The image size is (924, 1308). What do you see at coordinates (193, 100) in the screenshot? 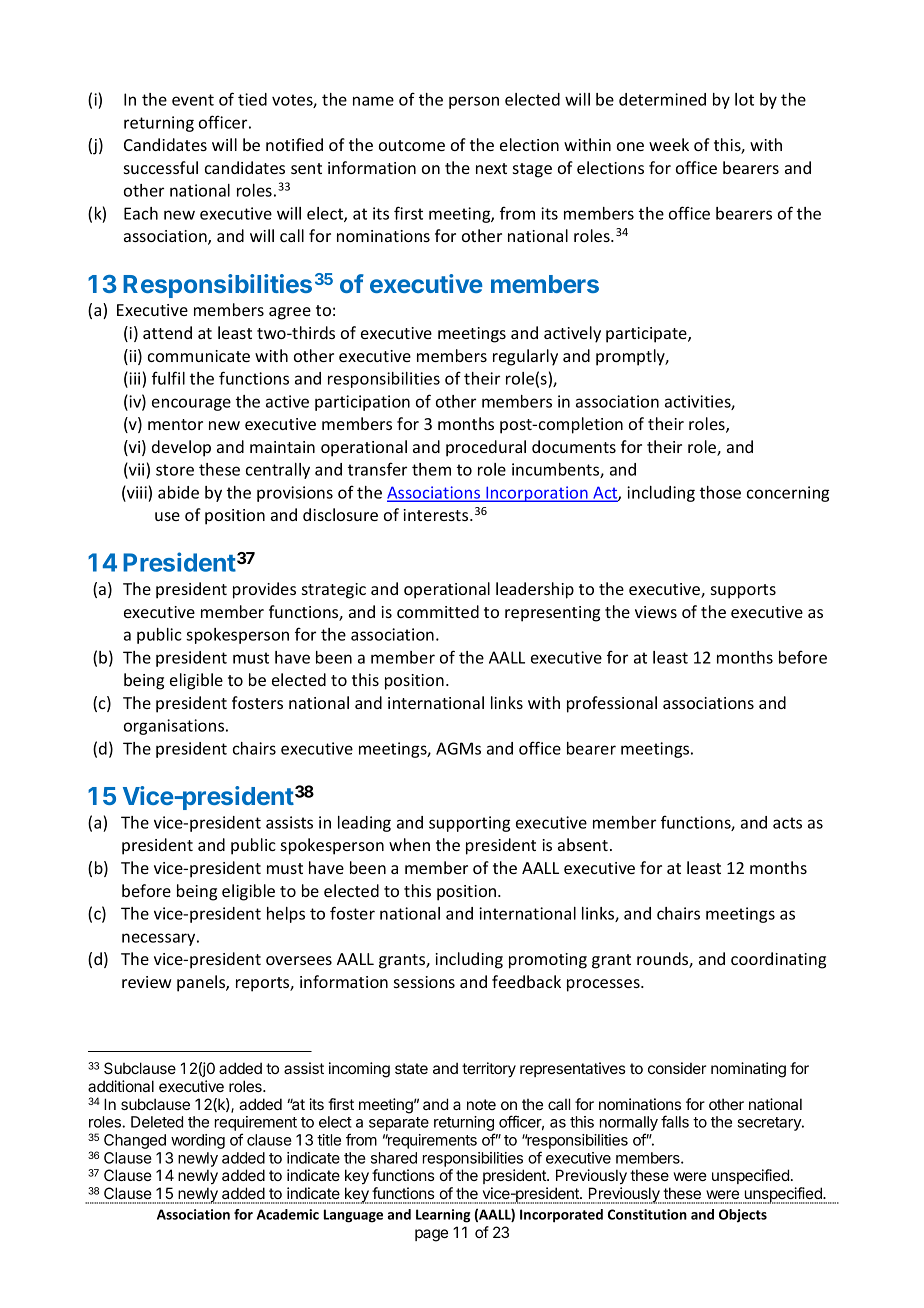
I see `event` at bounding box center [193, 100].
